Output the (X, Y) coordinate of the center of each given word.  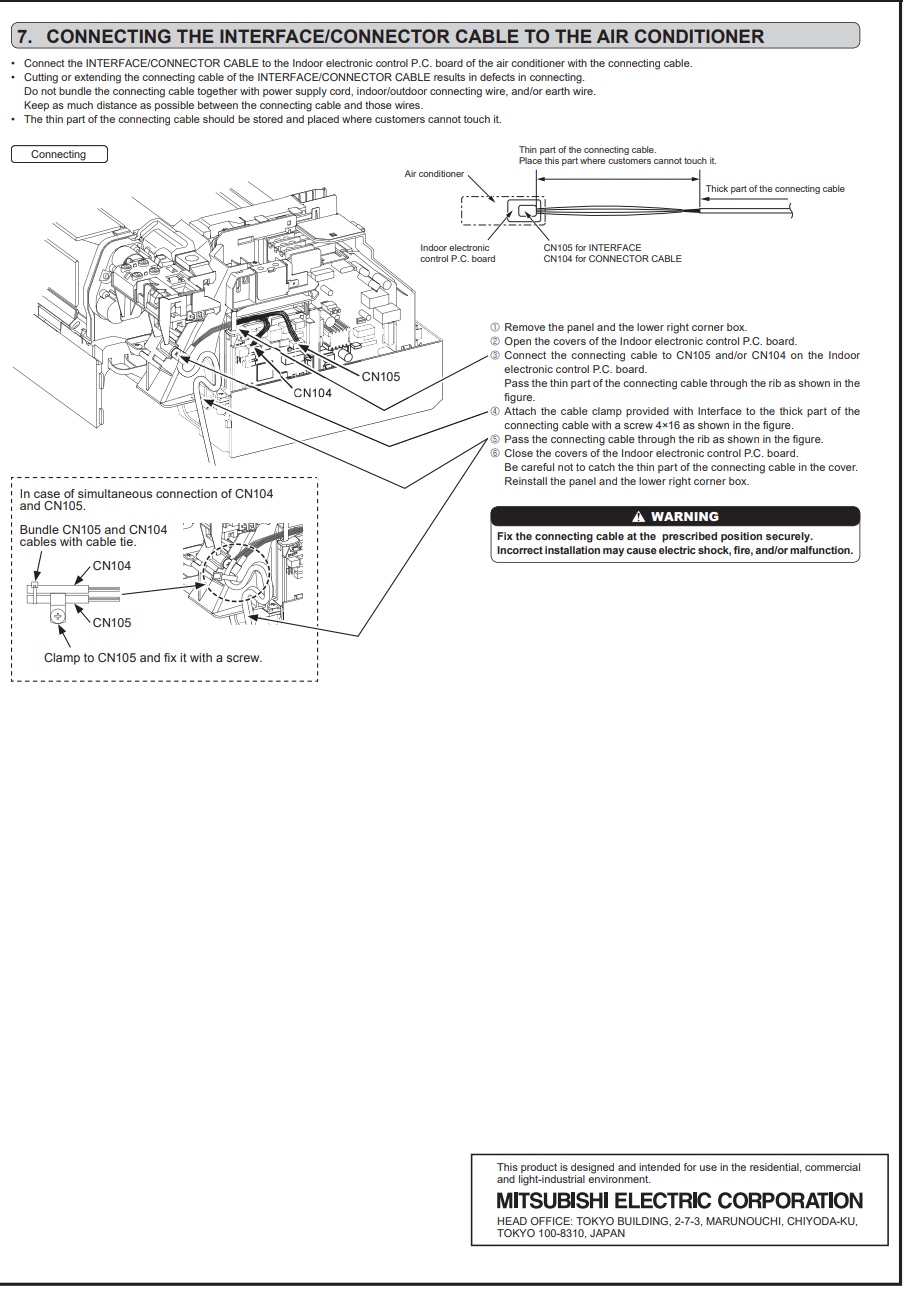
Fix (505, 536)
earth (557, 91)
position (741, 537)
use (708, 1168)
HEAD (512, 1221)
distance (117, 105)
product (539, 1168)
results (449, 77)
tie (127, 541)
